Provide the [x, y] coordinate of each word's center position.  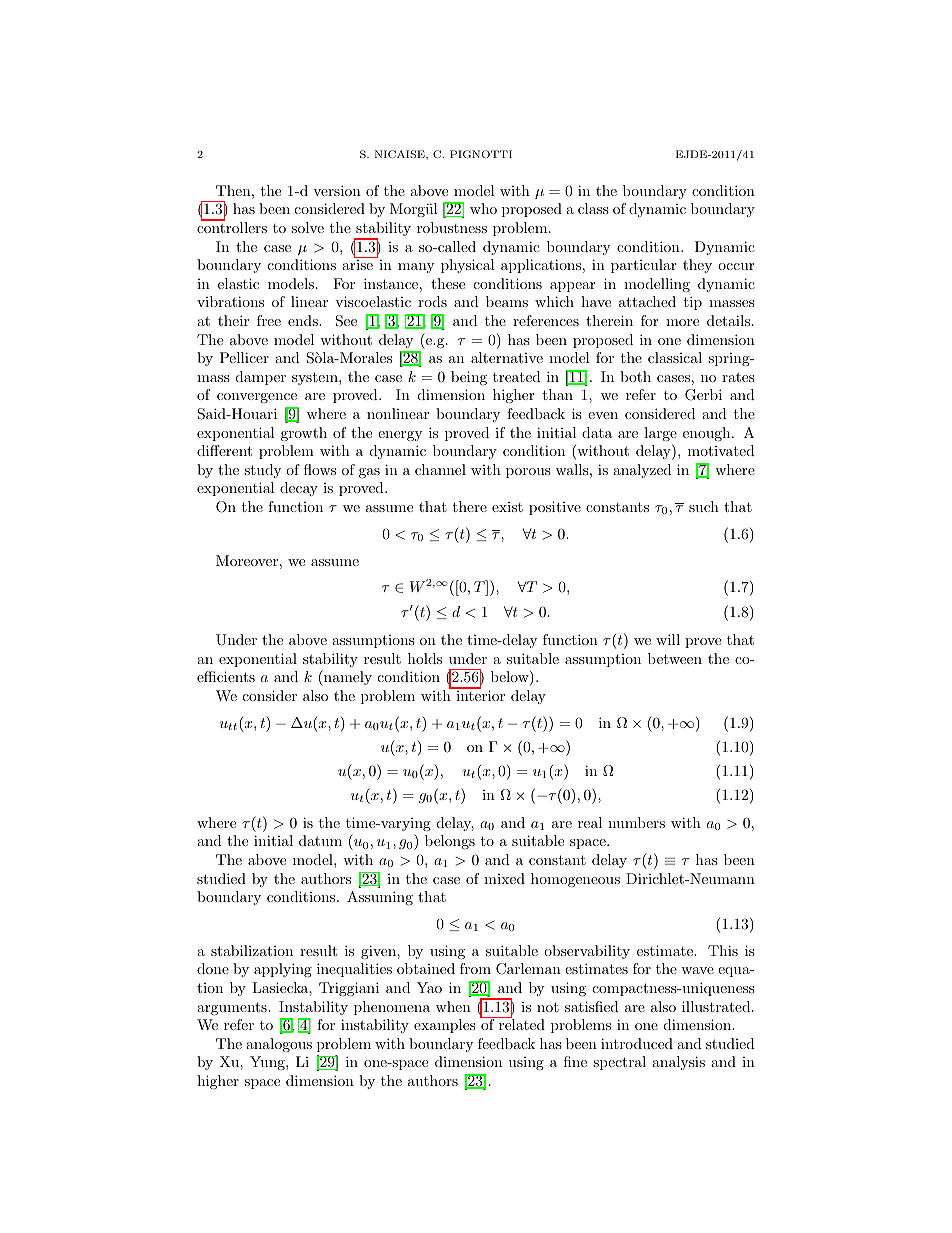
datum [320, 840]
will [668, 639]
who [483, 208]
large [660, 434]
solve [307, 227]
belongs [450, 842]
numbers [636, 822]
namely [347, 678]
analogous [279, 1045]
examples [445, 1026]
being [469, 378]
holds [425, 658]
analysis [678, 1063]
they [697, 266]
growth [304, 434]
